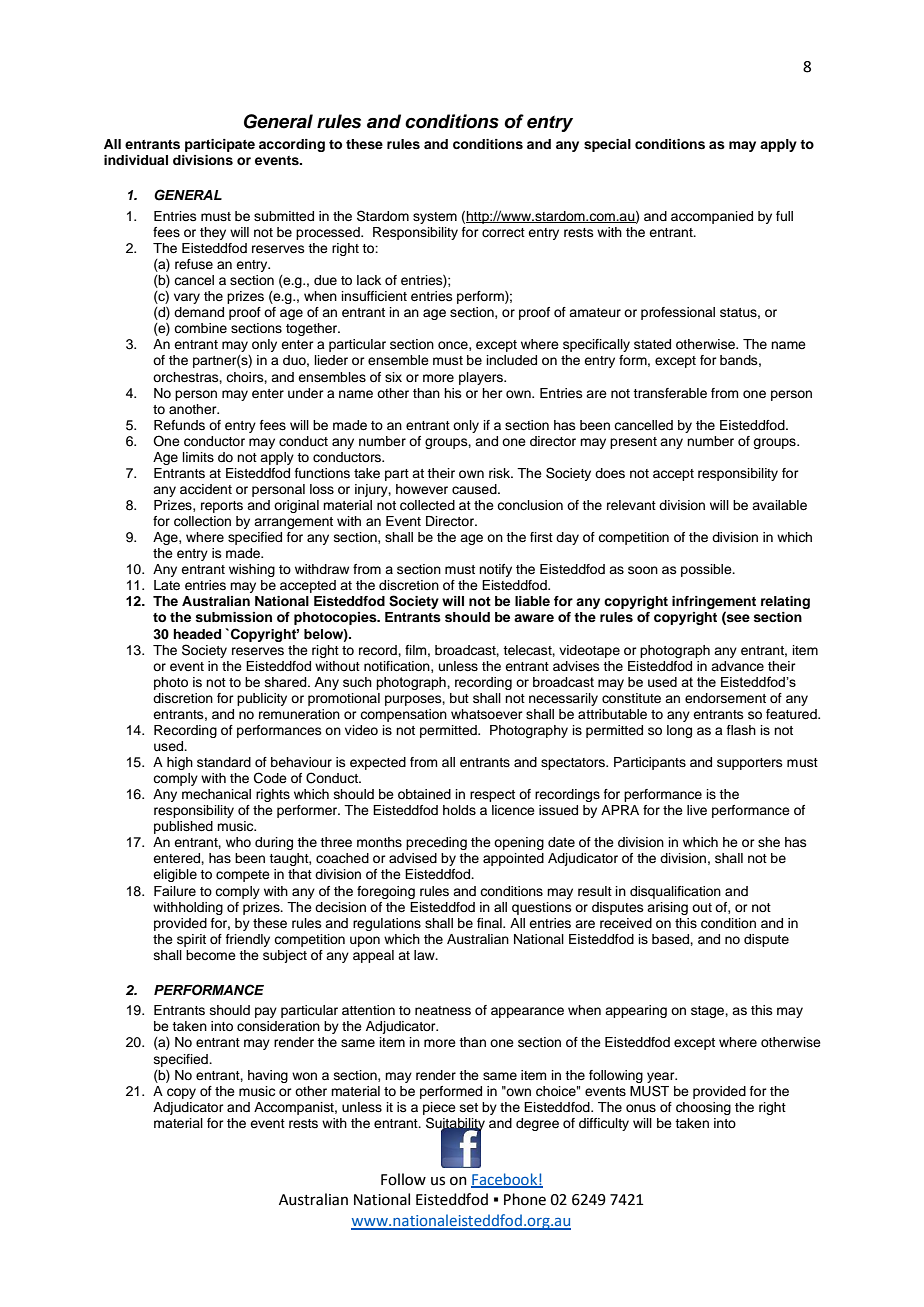  I want to click on they, so click(213, 233).
